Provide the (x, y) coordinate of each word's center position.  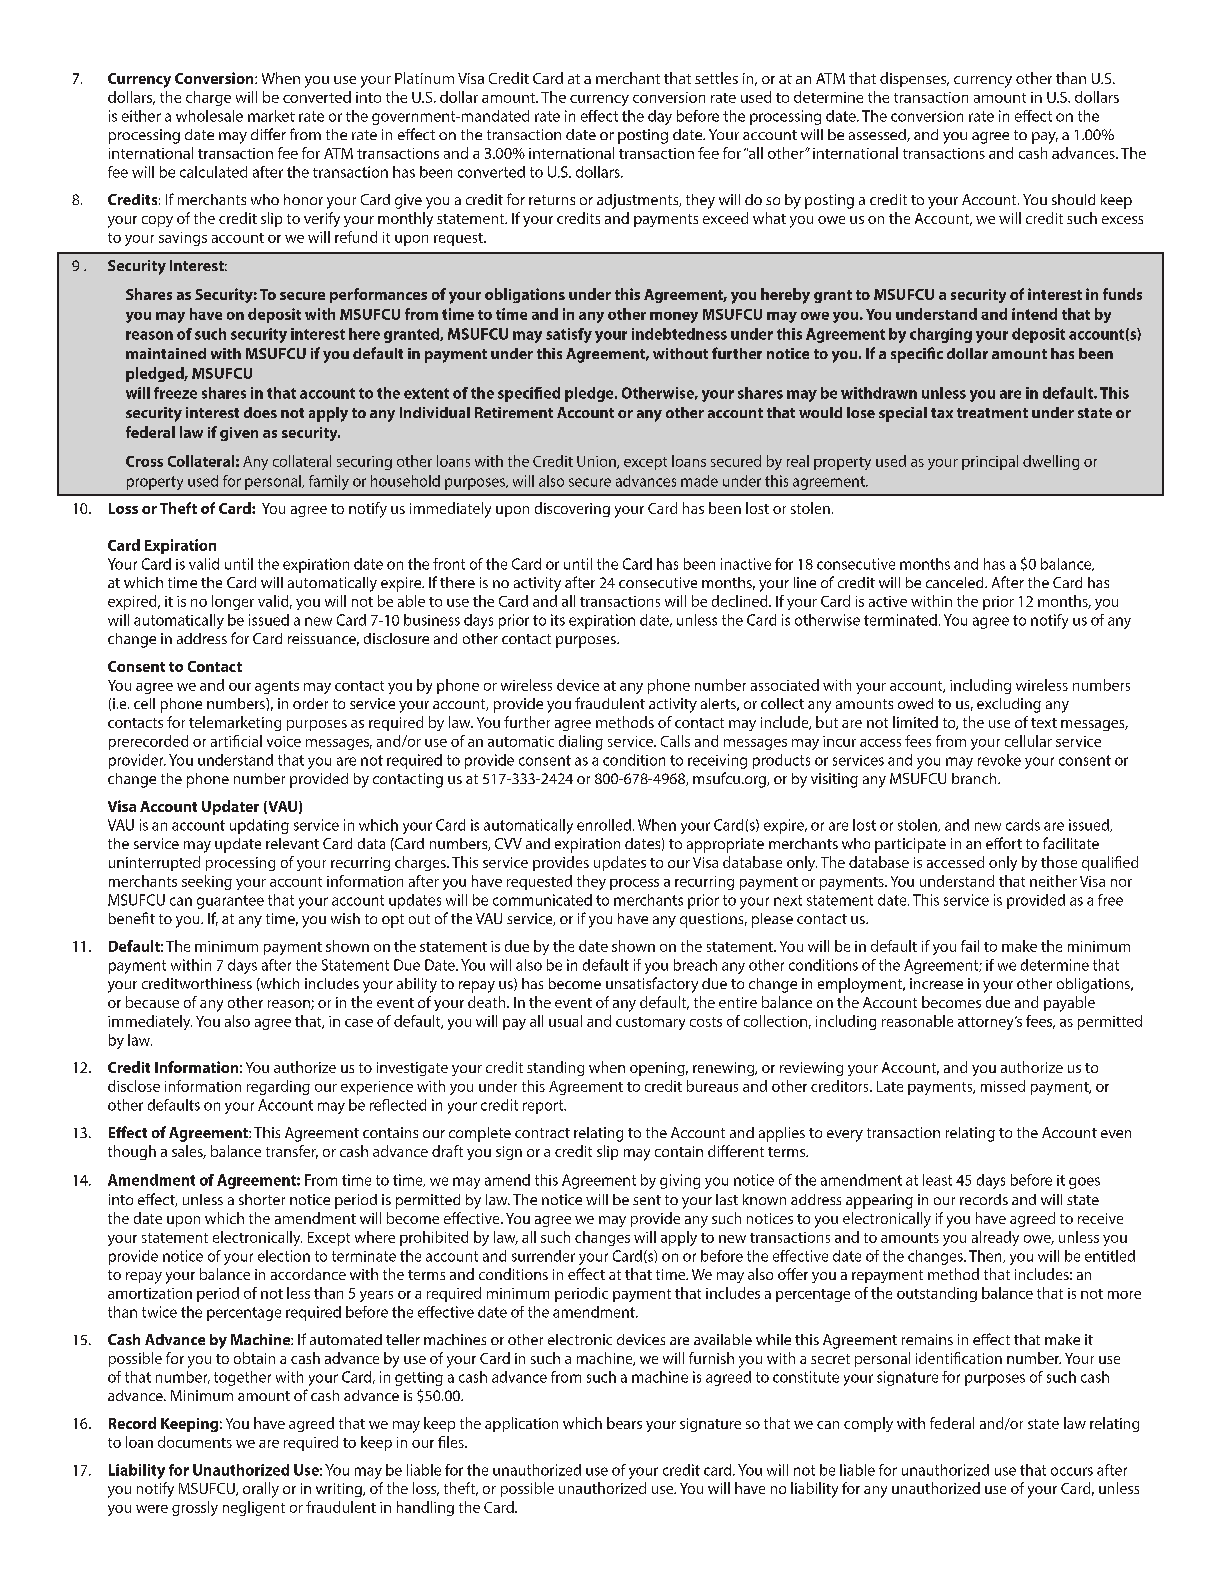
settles (716, 78)
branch (975, 778)
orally (261, 1490)
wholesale (209, 116)
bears (624, 1423)
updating (259, 826)
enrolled (604, 825)
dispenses (914, 79)
